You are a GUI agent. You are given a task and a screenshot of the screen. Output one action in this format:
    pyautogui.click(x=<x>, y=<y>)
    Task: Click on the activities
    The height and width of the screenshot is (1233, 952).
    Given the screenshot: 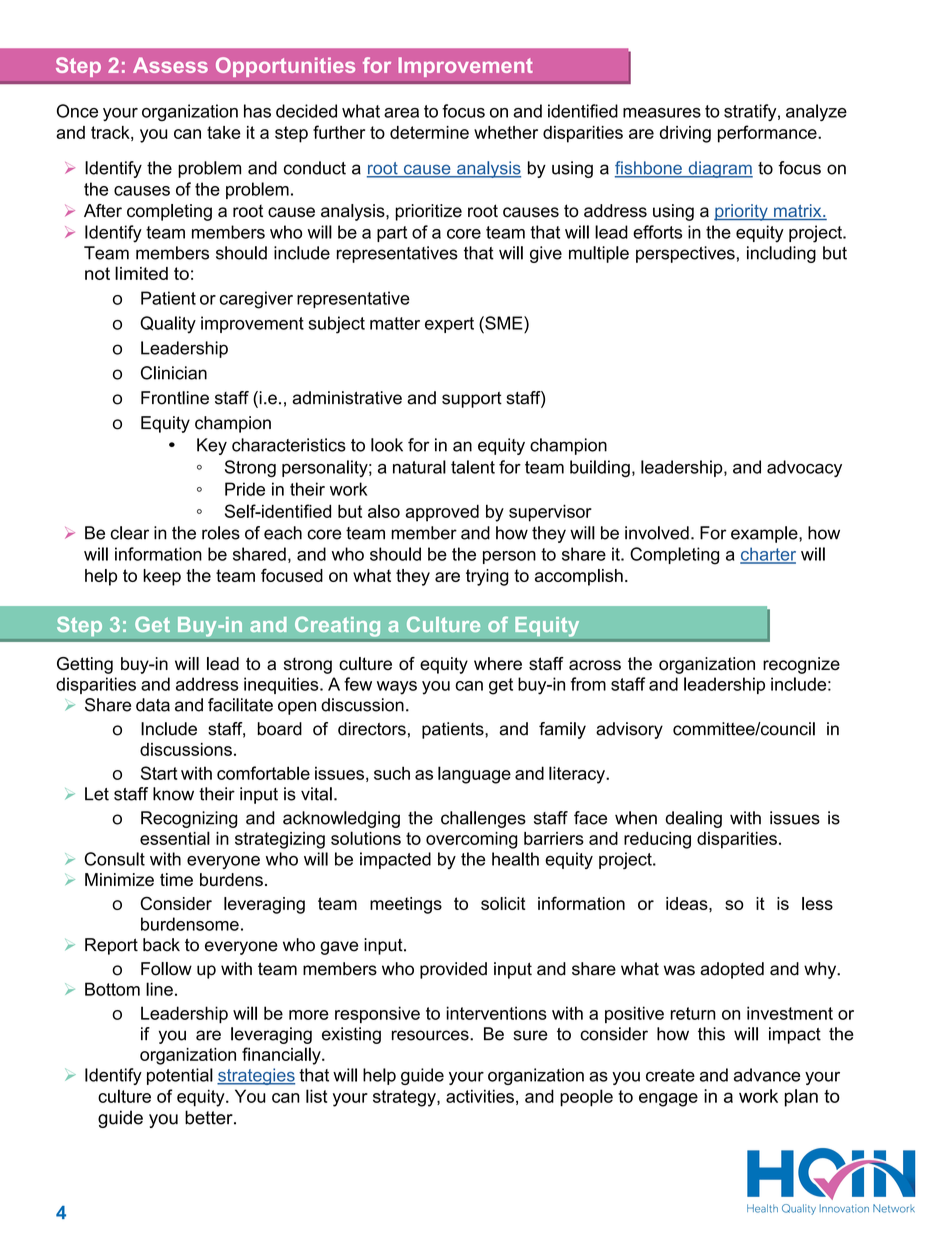 What is the action you would take?
    pyautogui.click(x=480, y=1096)
